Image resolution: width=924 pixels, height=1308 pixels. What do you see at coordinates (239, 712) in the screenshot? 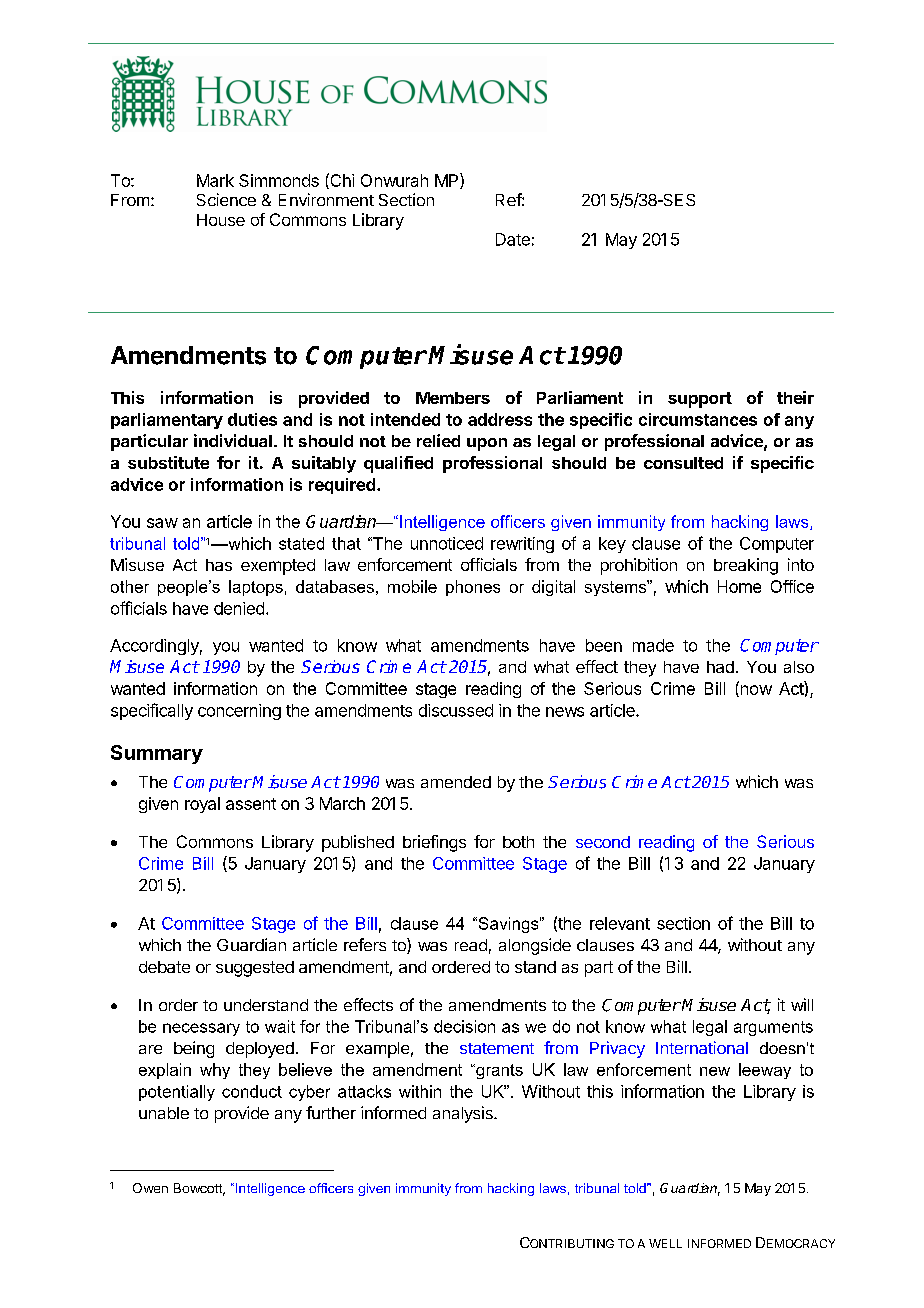
I see `concerning` at bounding box center [239, 712].
